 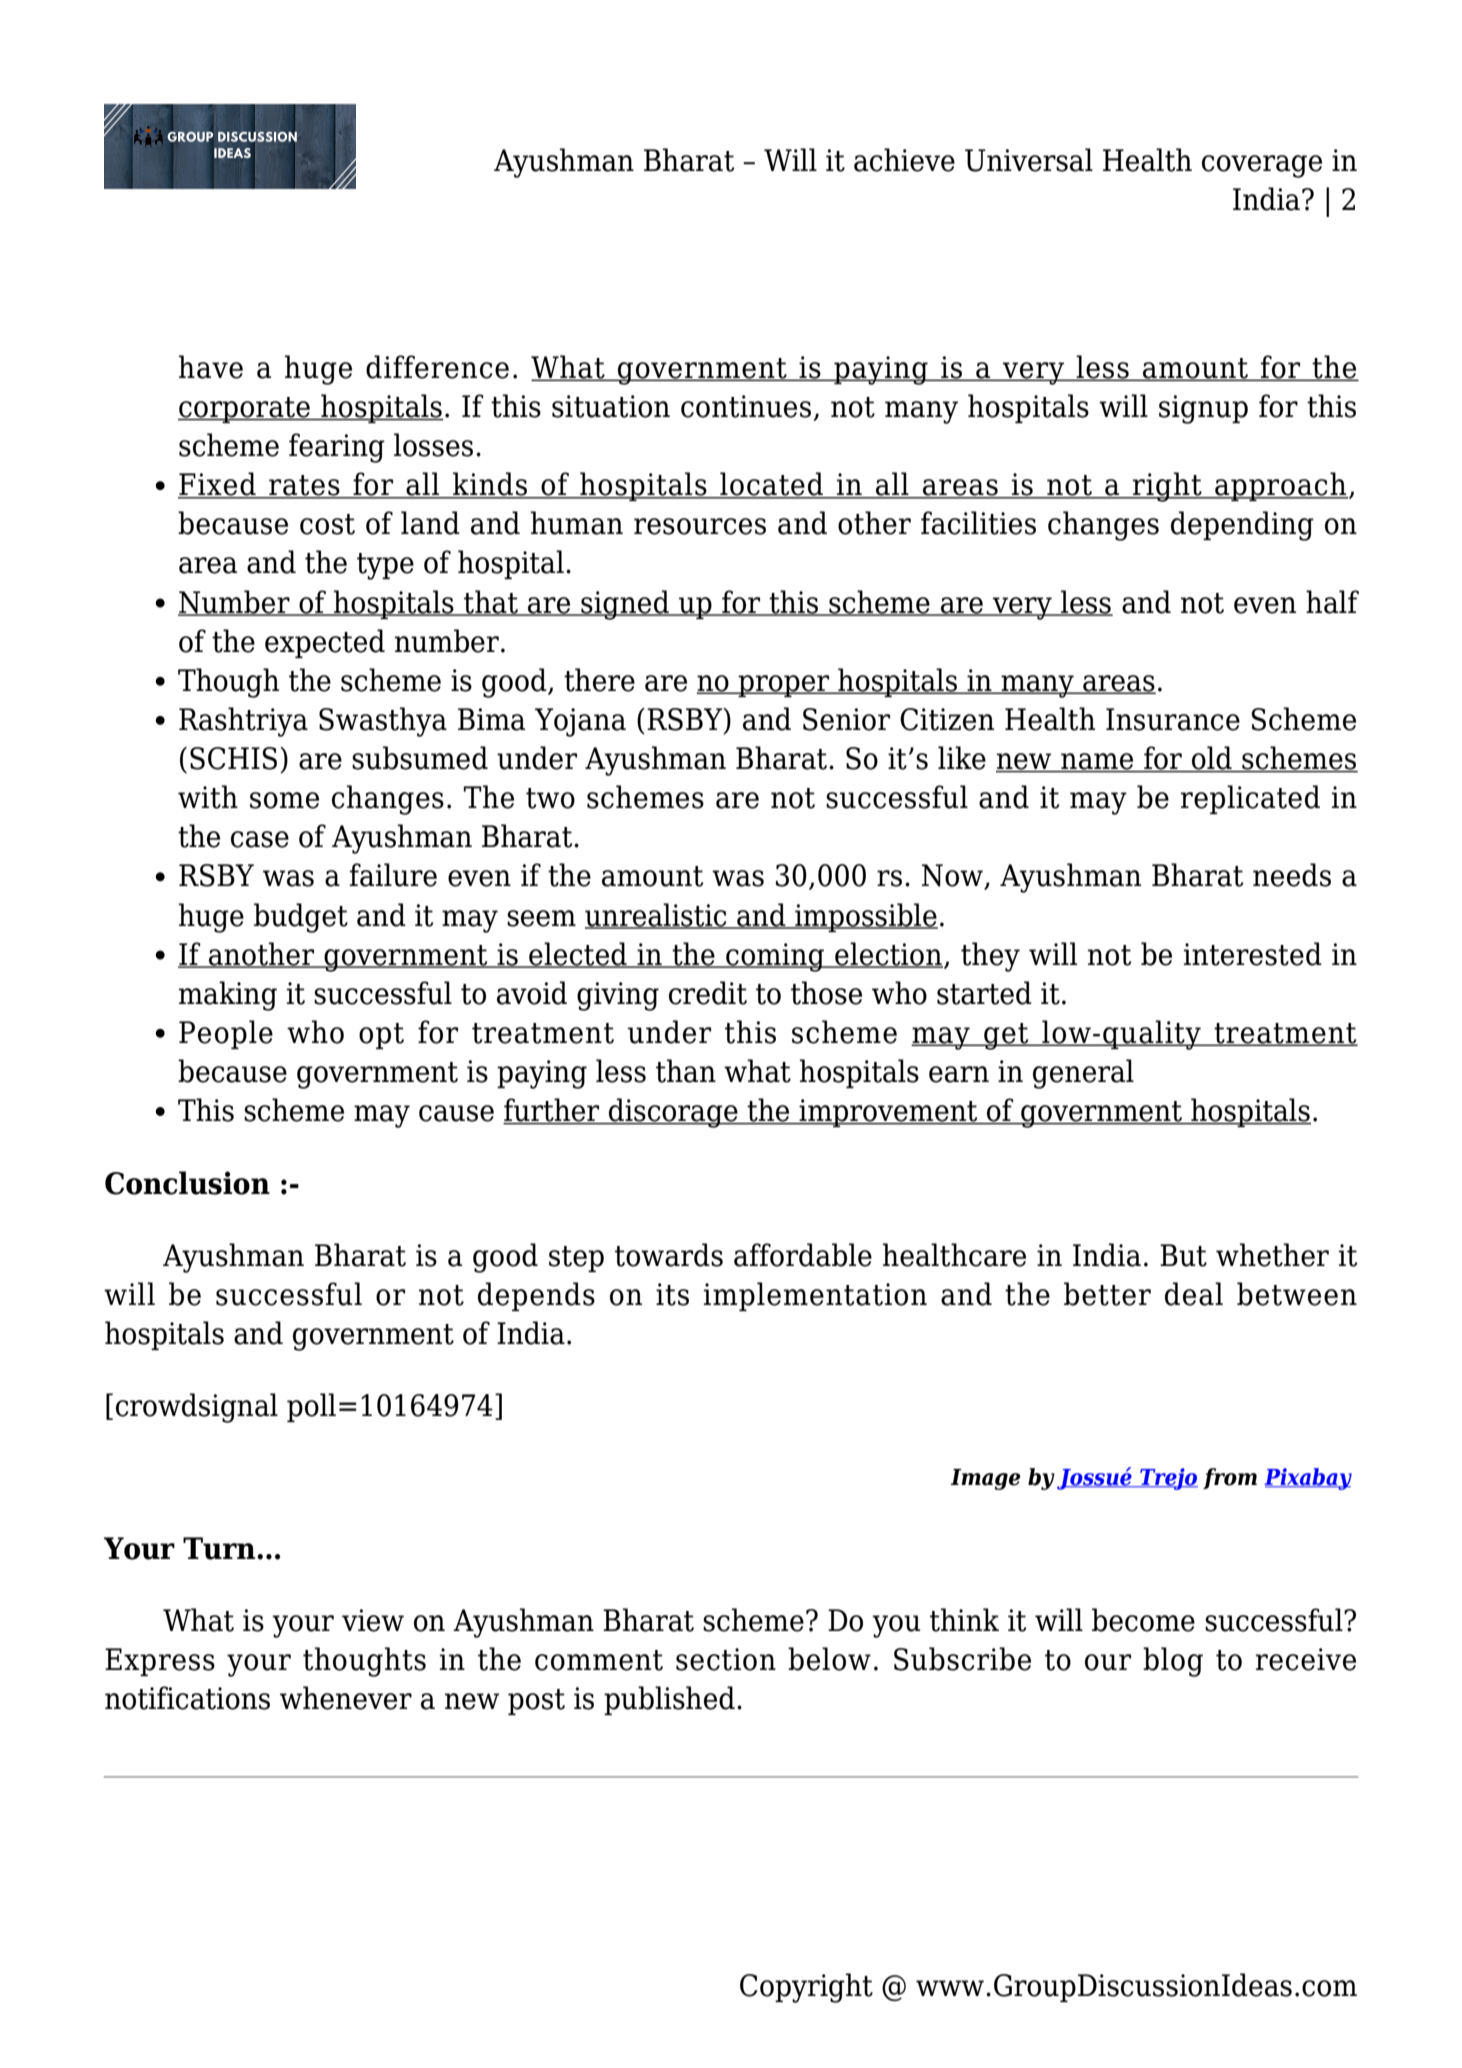 I want to click on achieve, so click(x=904, y=160).
